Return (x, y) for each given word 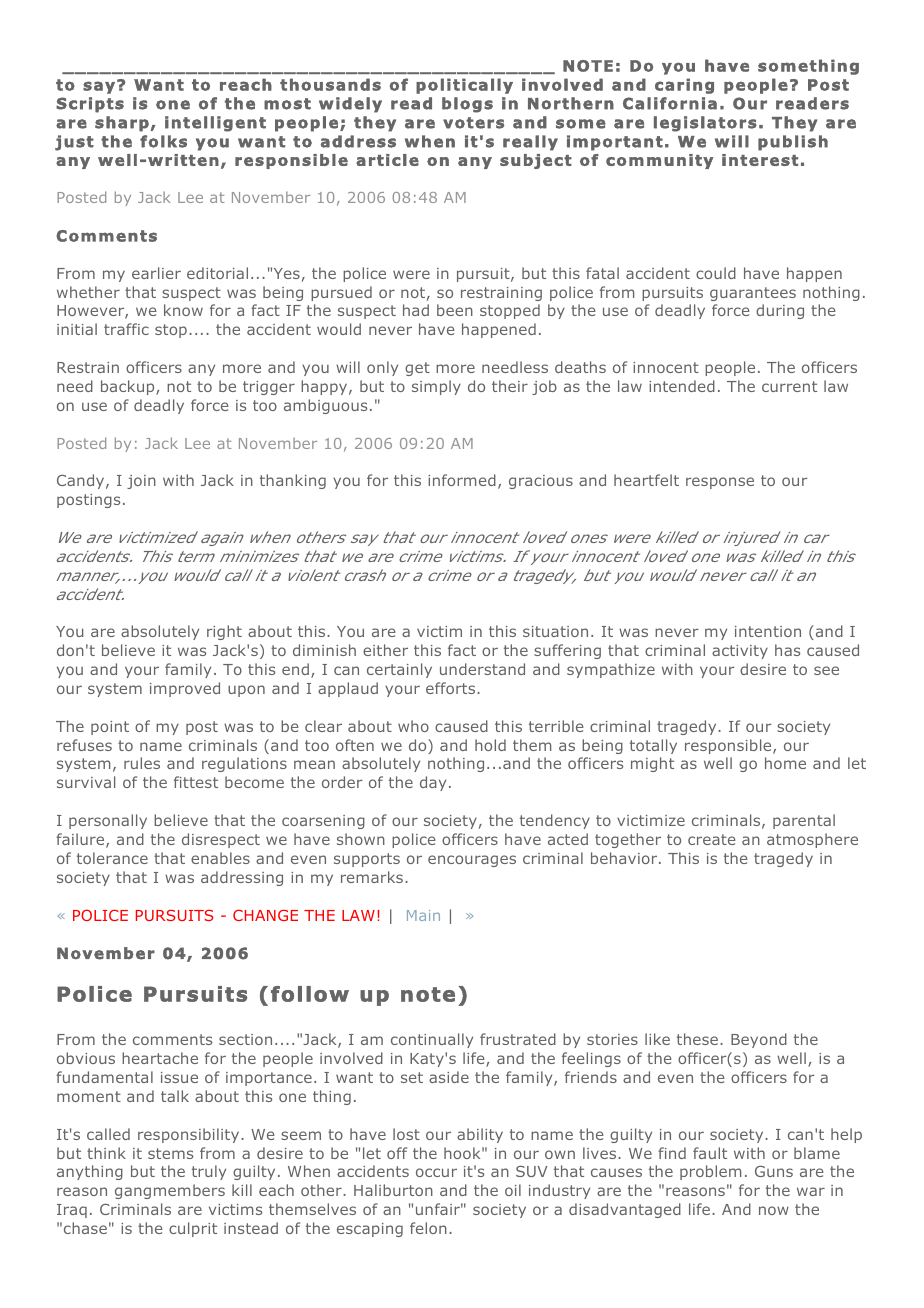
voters (474, 123)
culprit (193, 1229)
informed (462, 480)
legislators (705, 124)
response (720, 483)
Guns (774, 1171)
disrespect (221, 840)
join (141, 482)
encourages (472, 861)
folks (163, 141)
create (712, 839)
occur (436, 1172)
